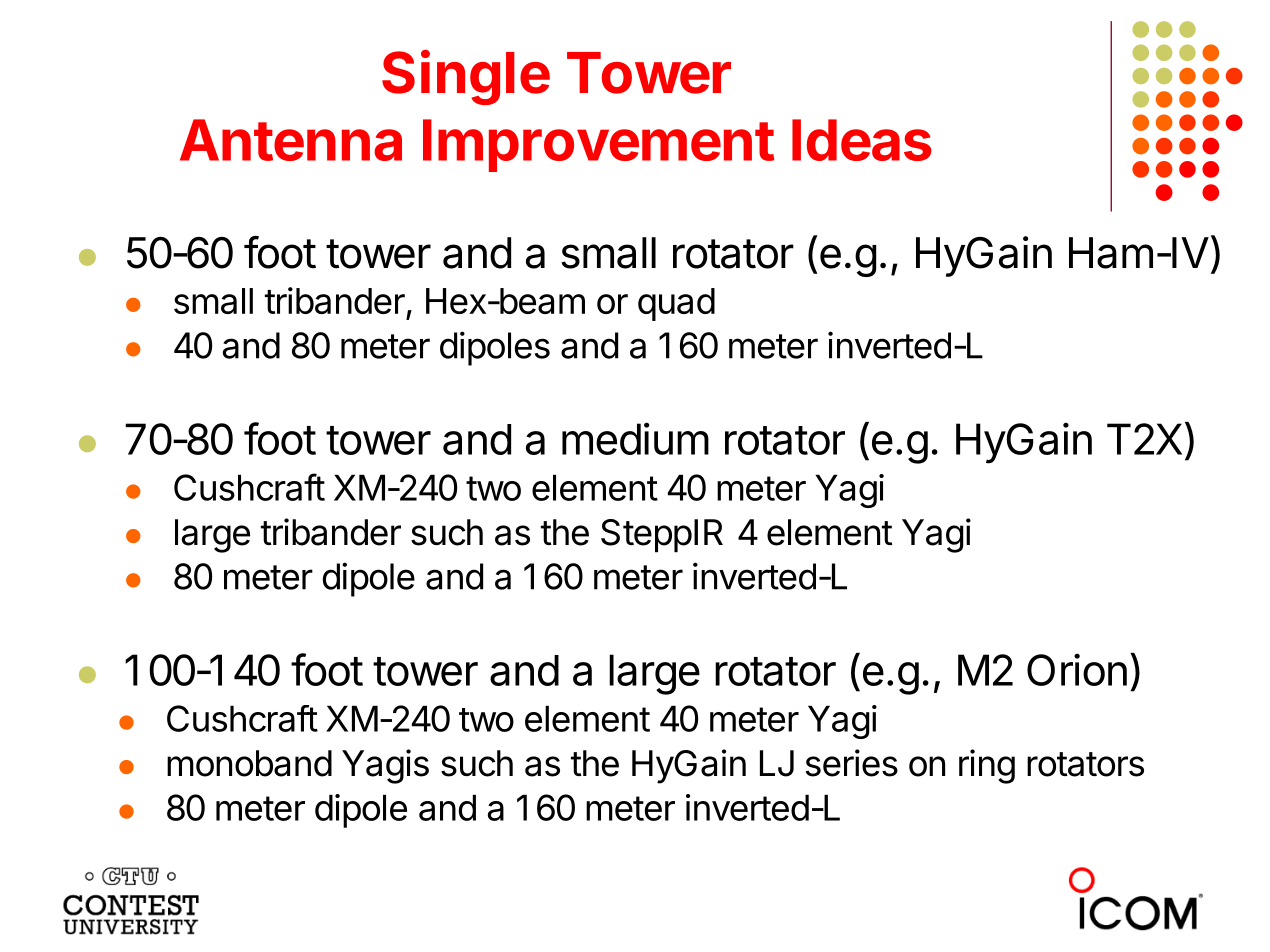 This screenshot has width=1270, height=952. I want to click on quad, so click(676, 304).
